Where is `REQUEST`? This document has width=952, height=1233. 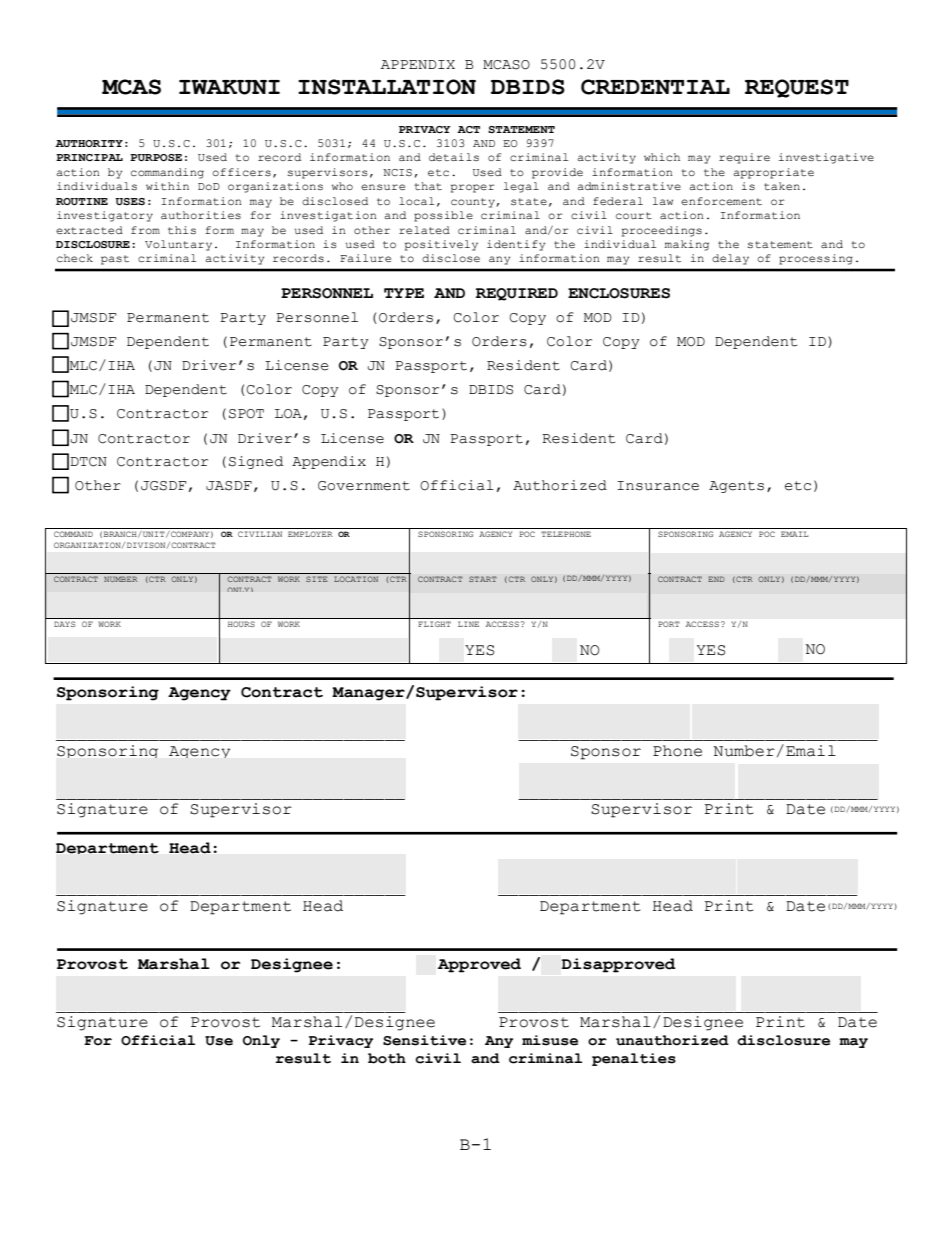 REQUEST is located at coordinates (797, 88).
